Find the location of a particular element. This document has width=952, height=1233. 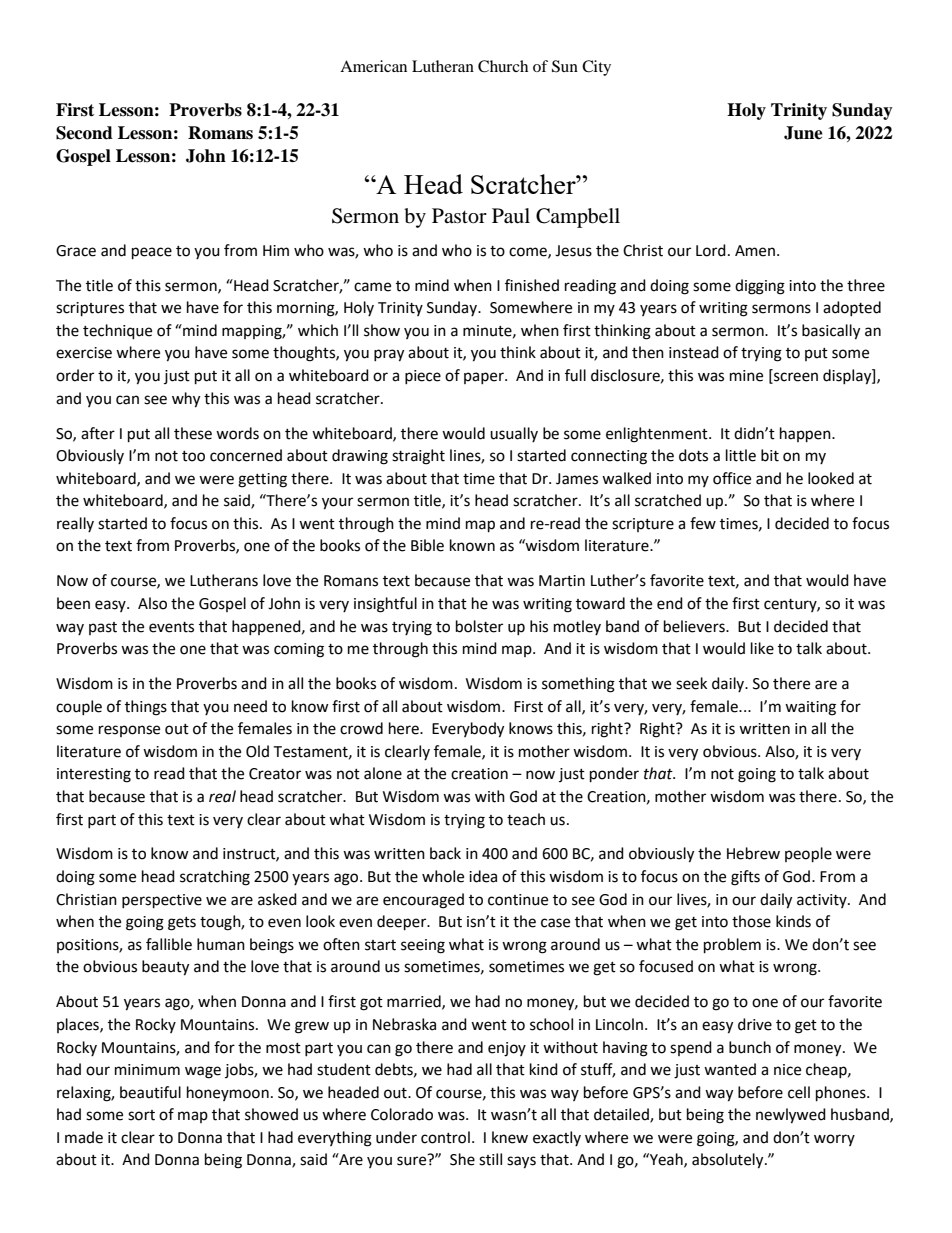

sort is located at coordinates (141, 1115).
